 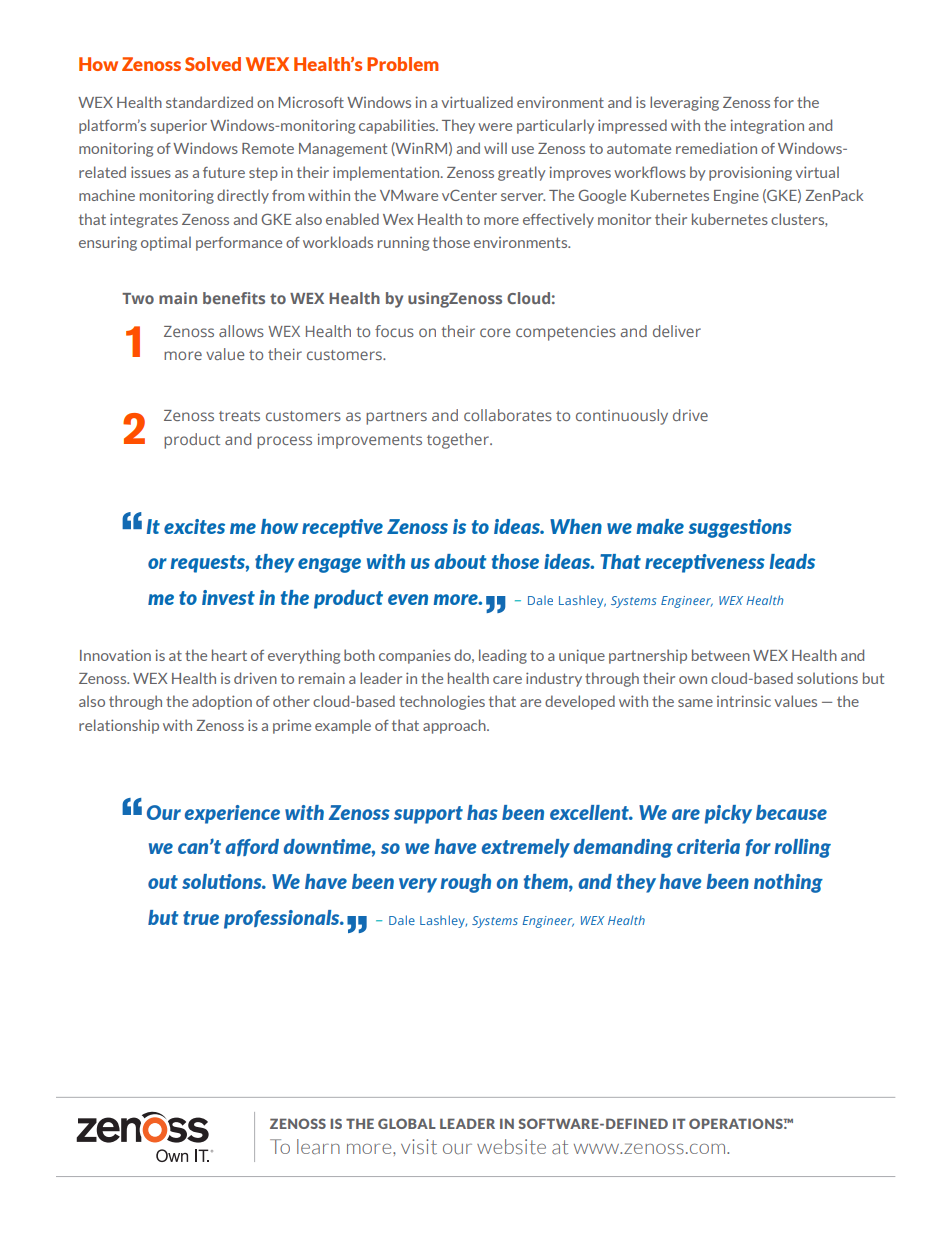 I want to click on treats, so click(x=239, y=416).
